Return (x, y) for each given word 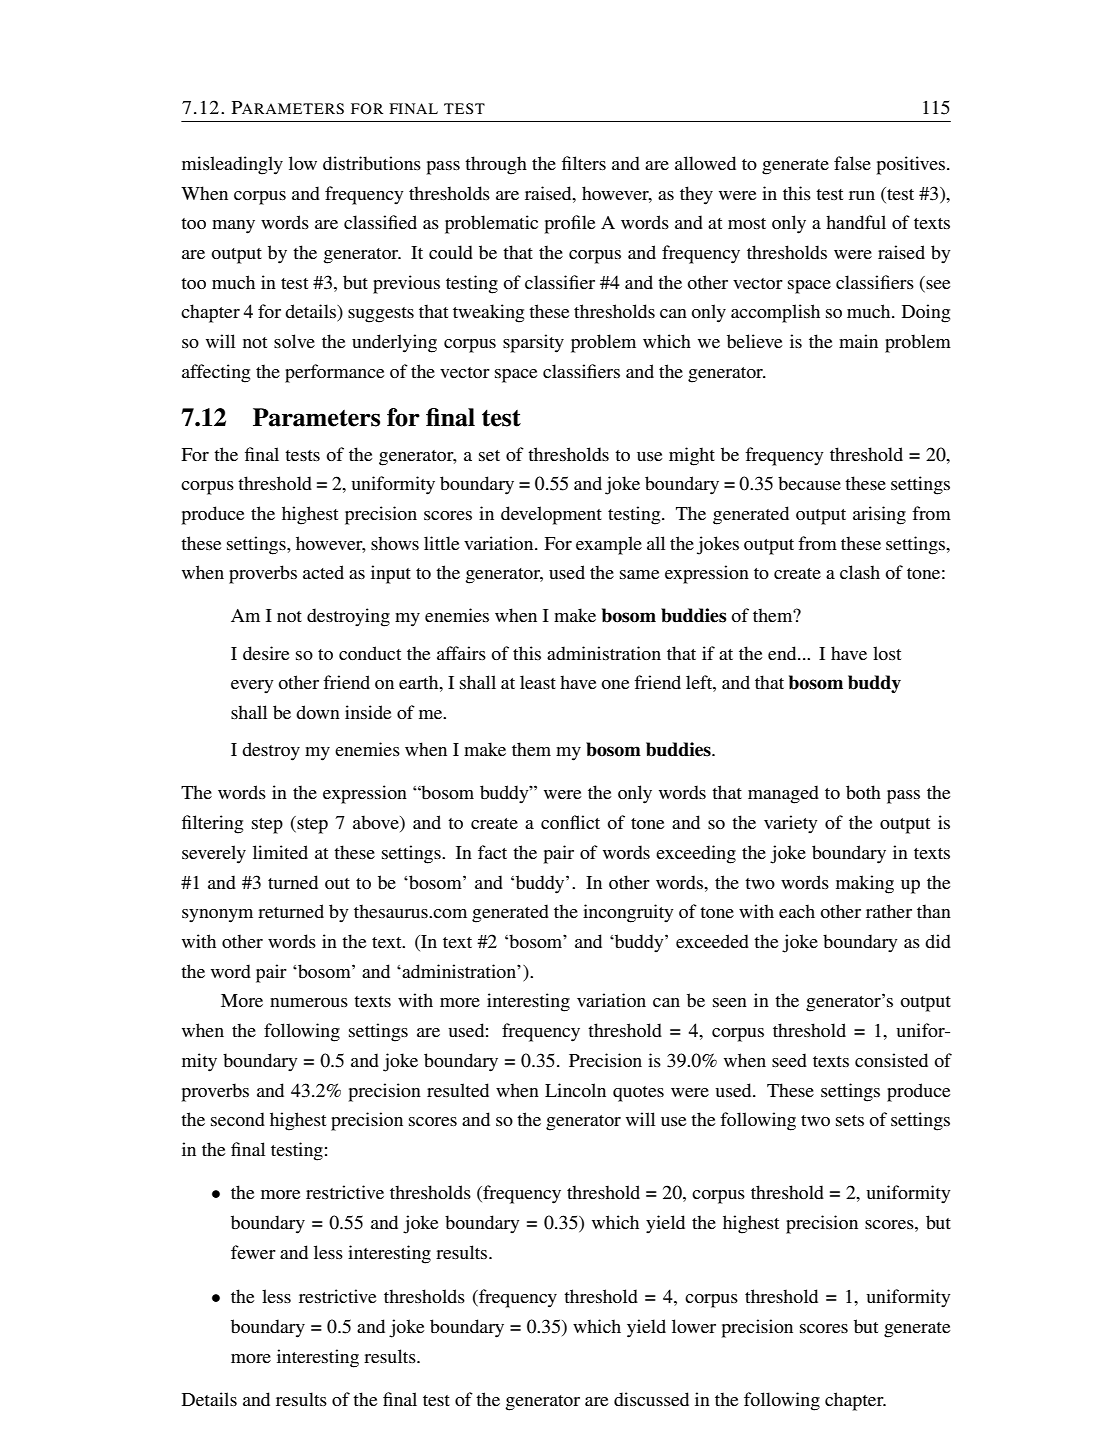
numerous (309, 1002)
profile (570, 224)
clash (860, 572)
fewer (253, 1252)
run (862, 195)
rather (889, 911)
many (233, 227)
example (609, 545)
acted (323, 572)
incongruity (628, 913)
